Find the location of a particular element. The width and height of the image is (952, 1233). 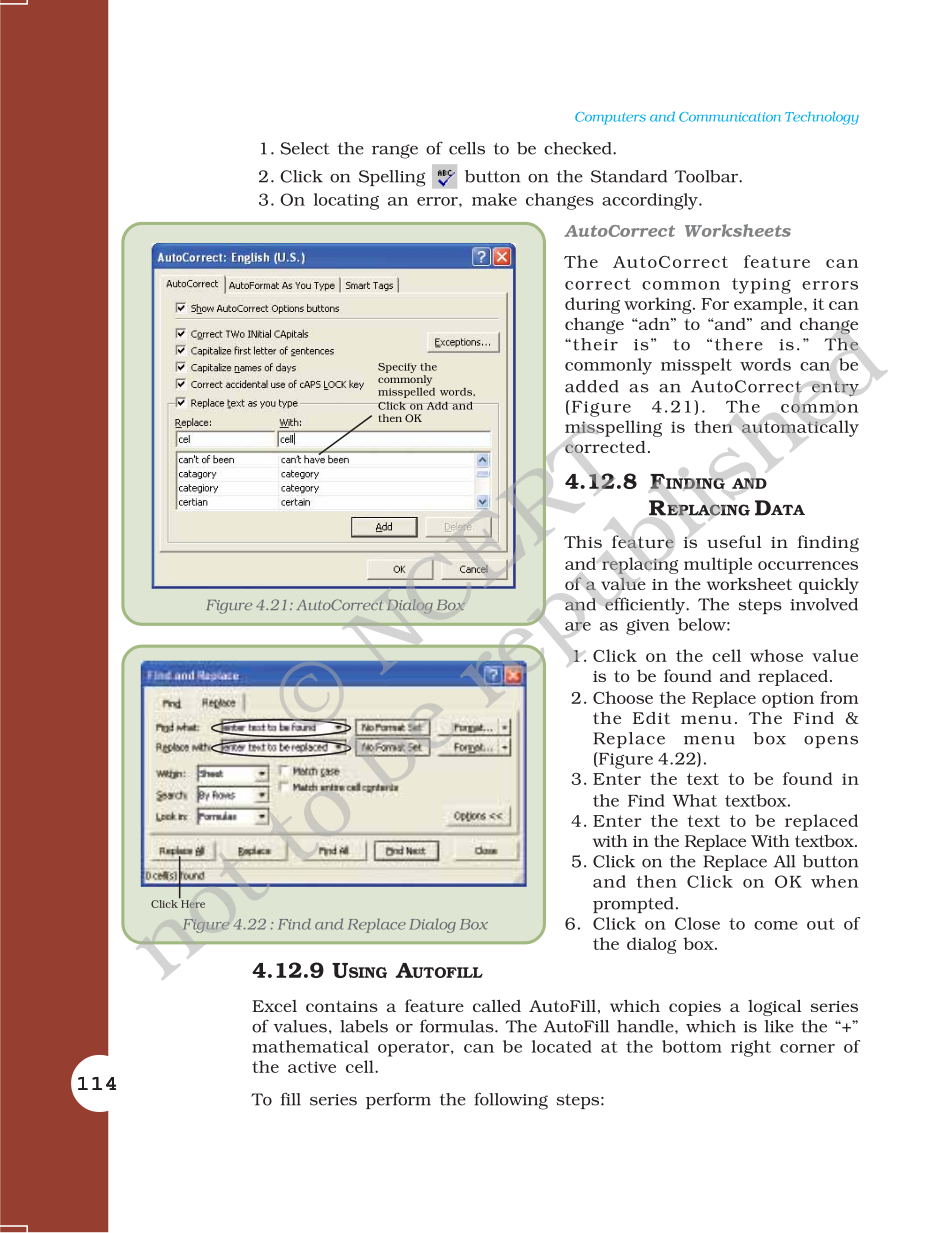

Choose is located at coordinates (623, 697).
